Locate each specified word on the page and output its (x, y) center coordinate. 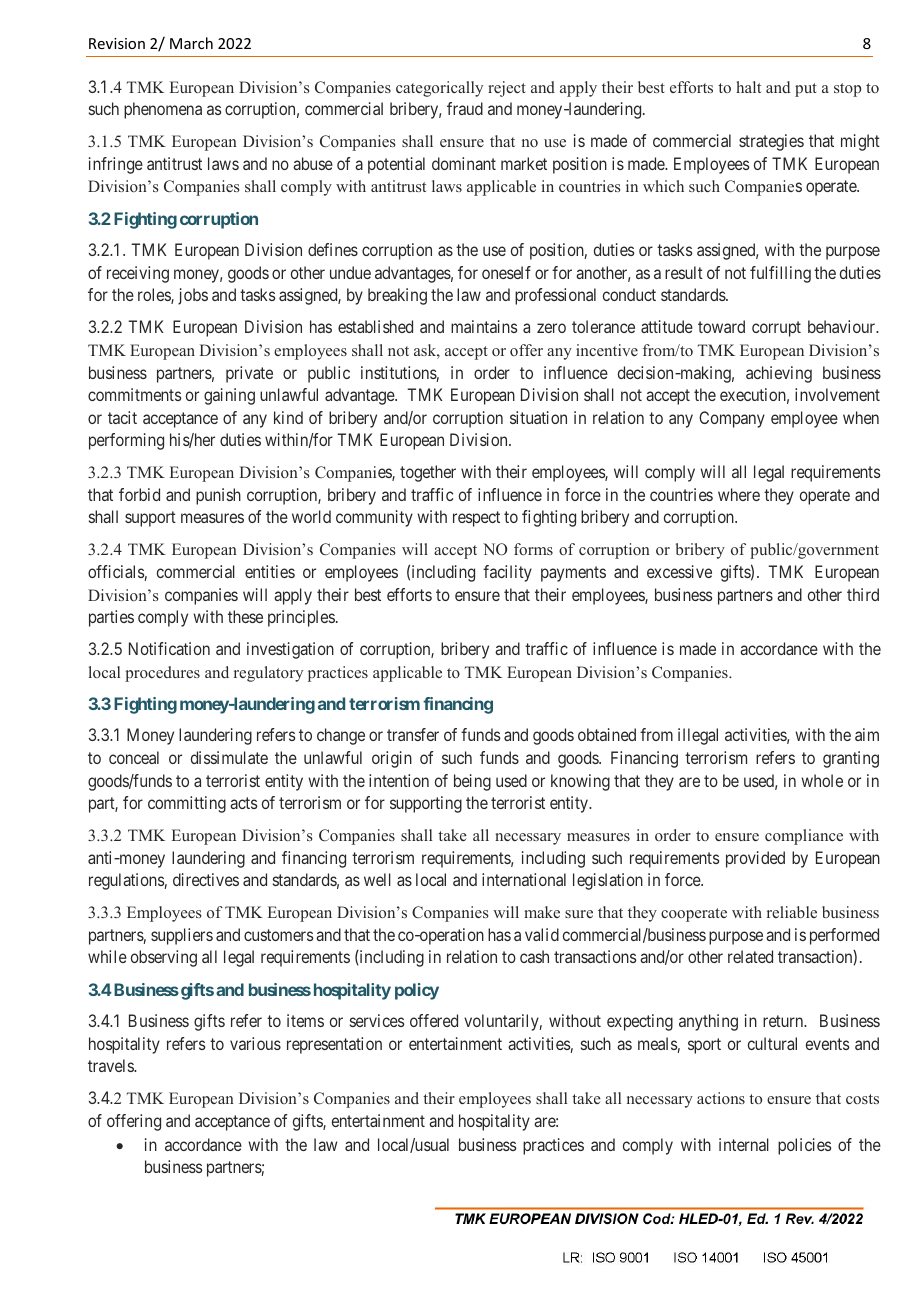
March (191, 43)
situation (538, 417)
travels (111, 1065)
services (377, 1020)
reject (507, 89)
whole (822, 780)
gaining (229, 396)
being (472, 782)
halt (748, 87)
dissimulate (229, 757)
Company (732, 419)
